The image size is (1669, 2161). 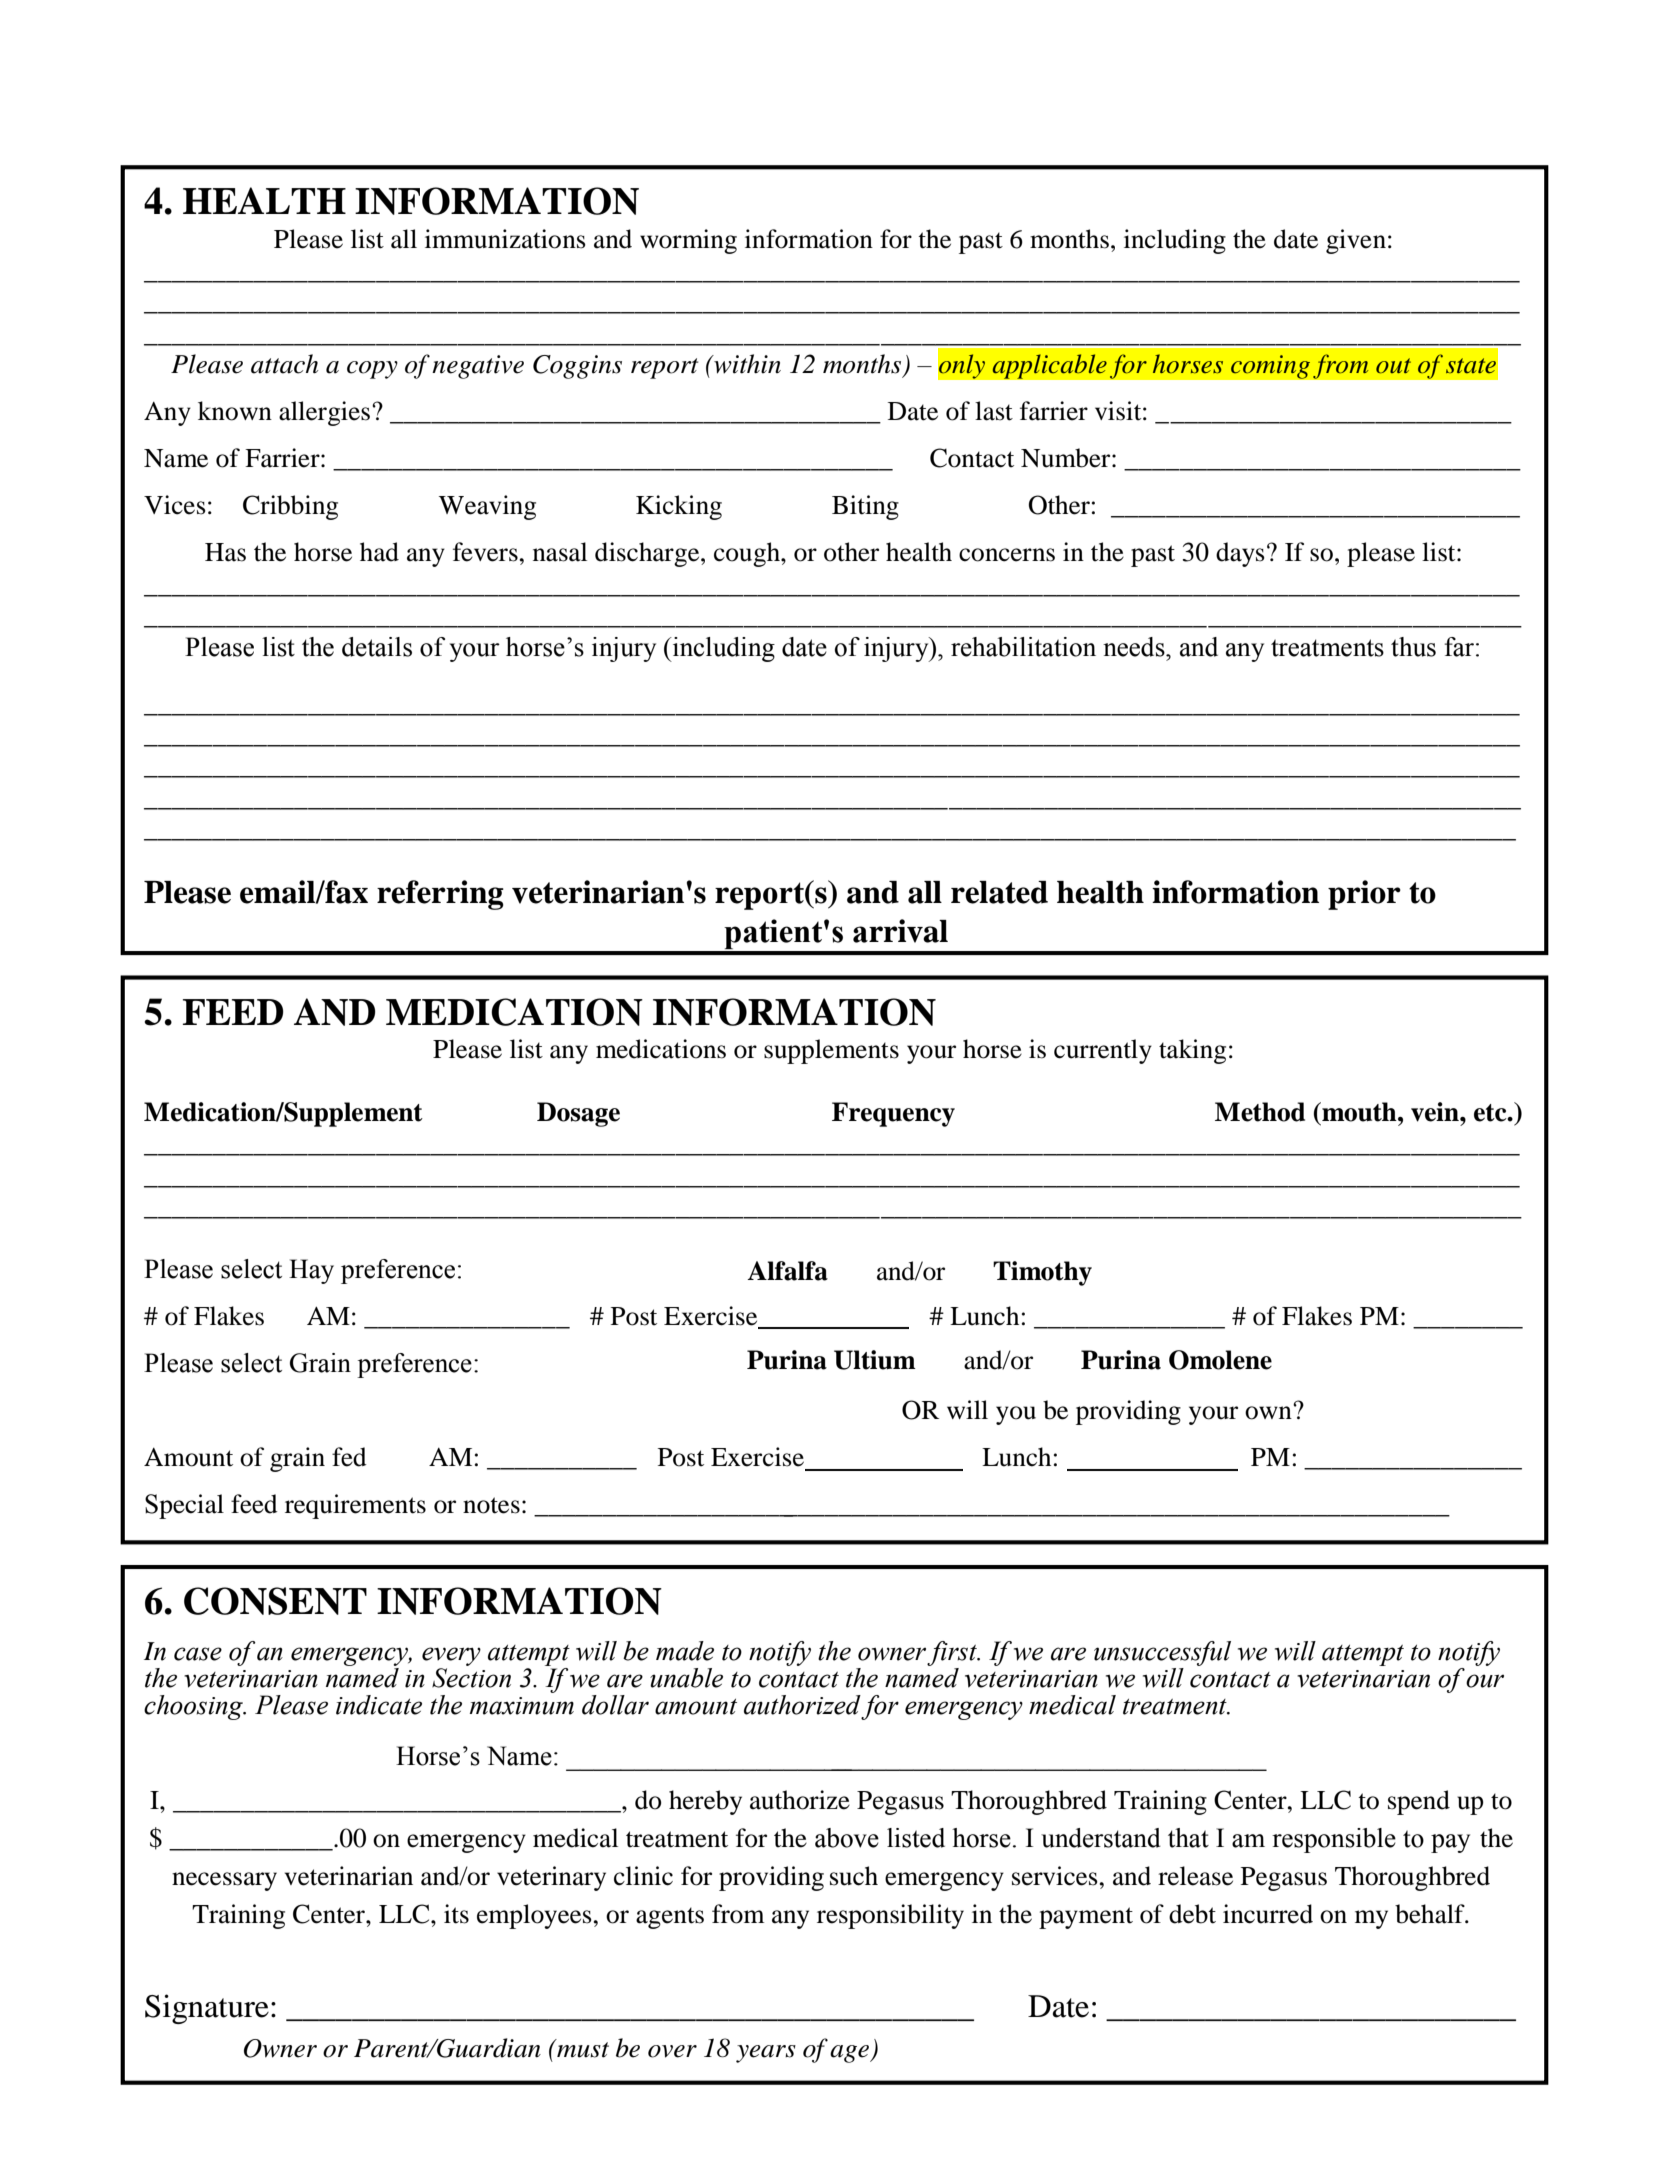 What do you see at coordinates (1413, 647) in the document?
I see `thus` at bounding box center [1413, 647].
